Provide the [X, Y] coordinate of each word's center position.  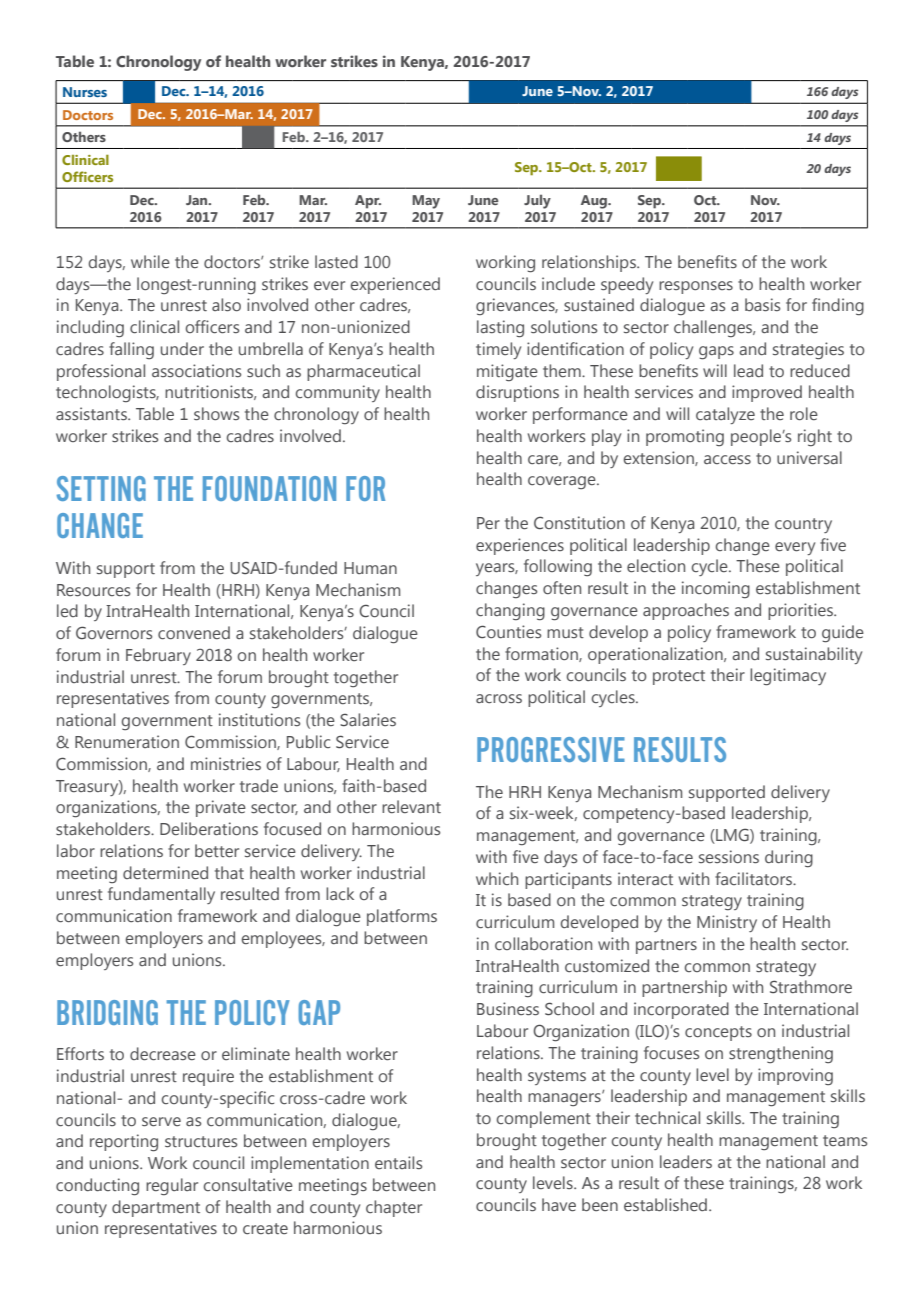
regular [172, 1187]
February [158, 656]
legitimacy [788, 677]
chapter [394, 1208]
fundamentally [161, 895]
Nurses [85, 92]
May [426, 202]
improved [767, 393]
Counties [508, 632]
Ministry [727, 923]
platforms [402, 917]
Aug [595, 202]
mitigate [507, 373]
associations [196, 370]
